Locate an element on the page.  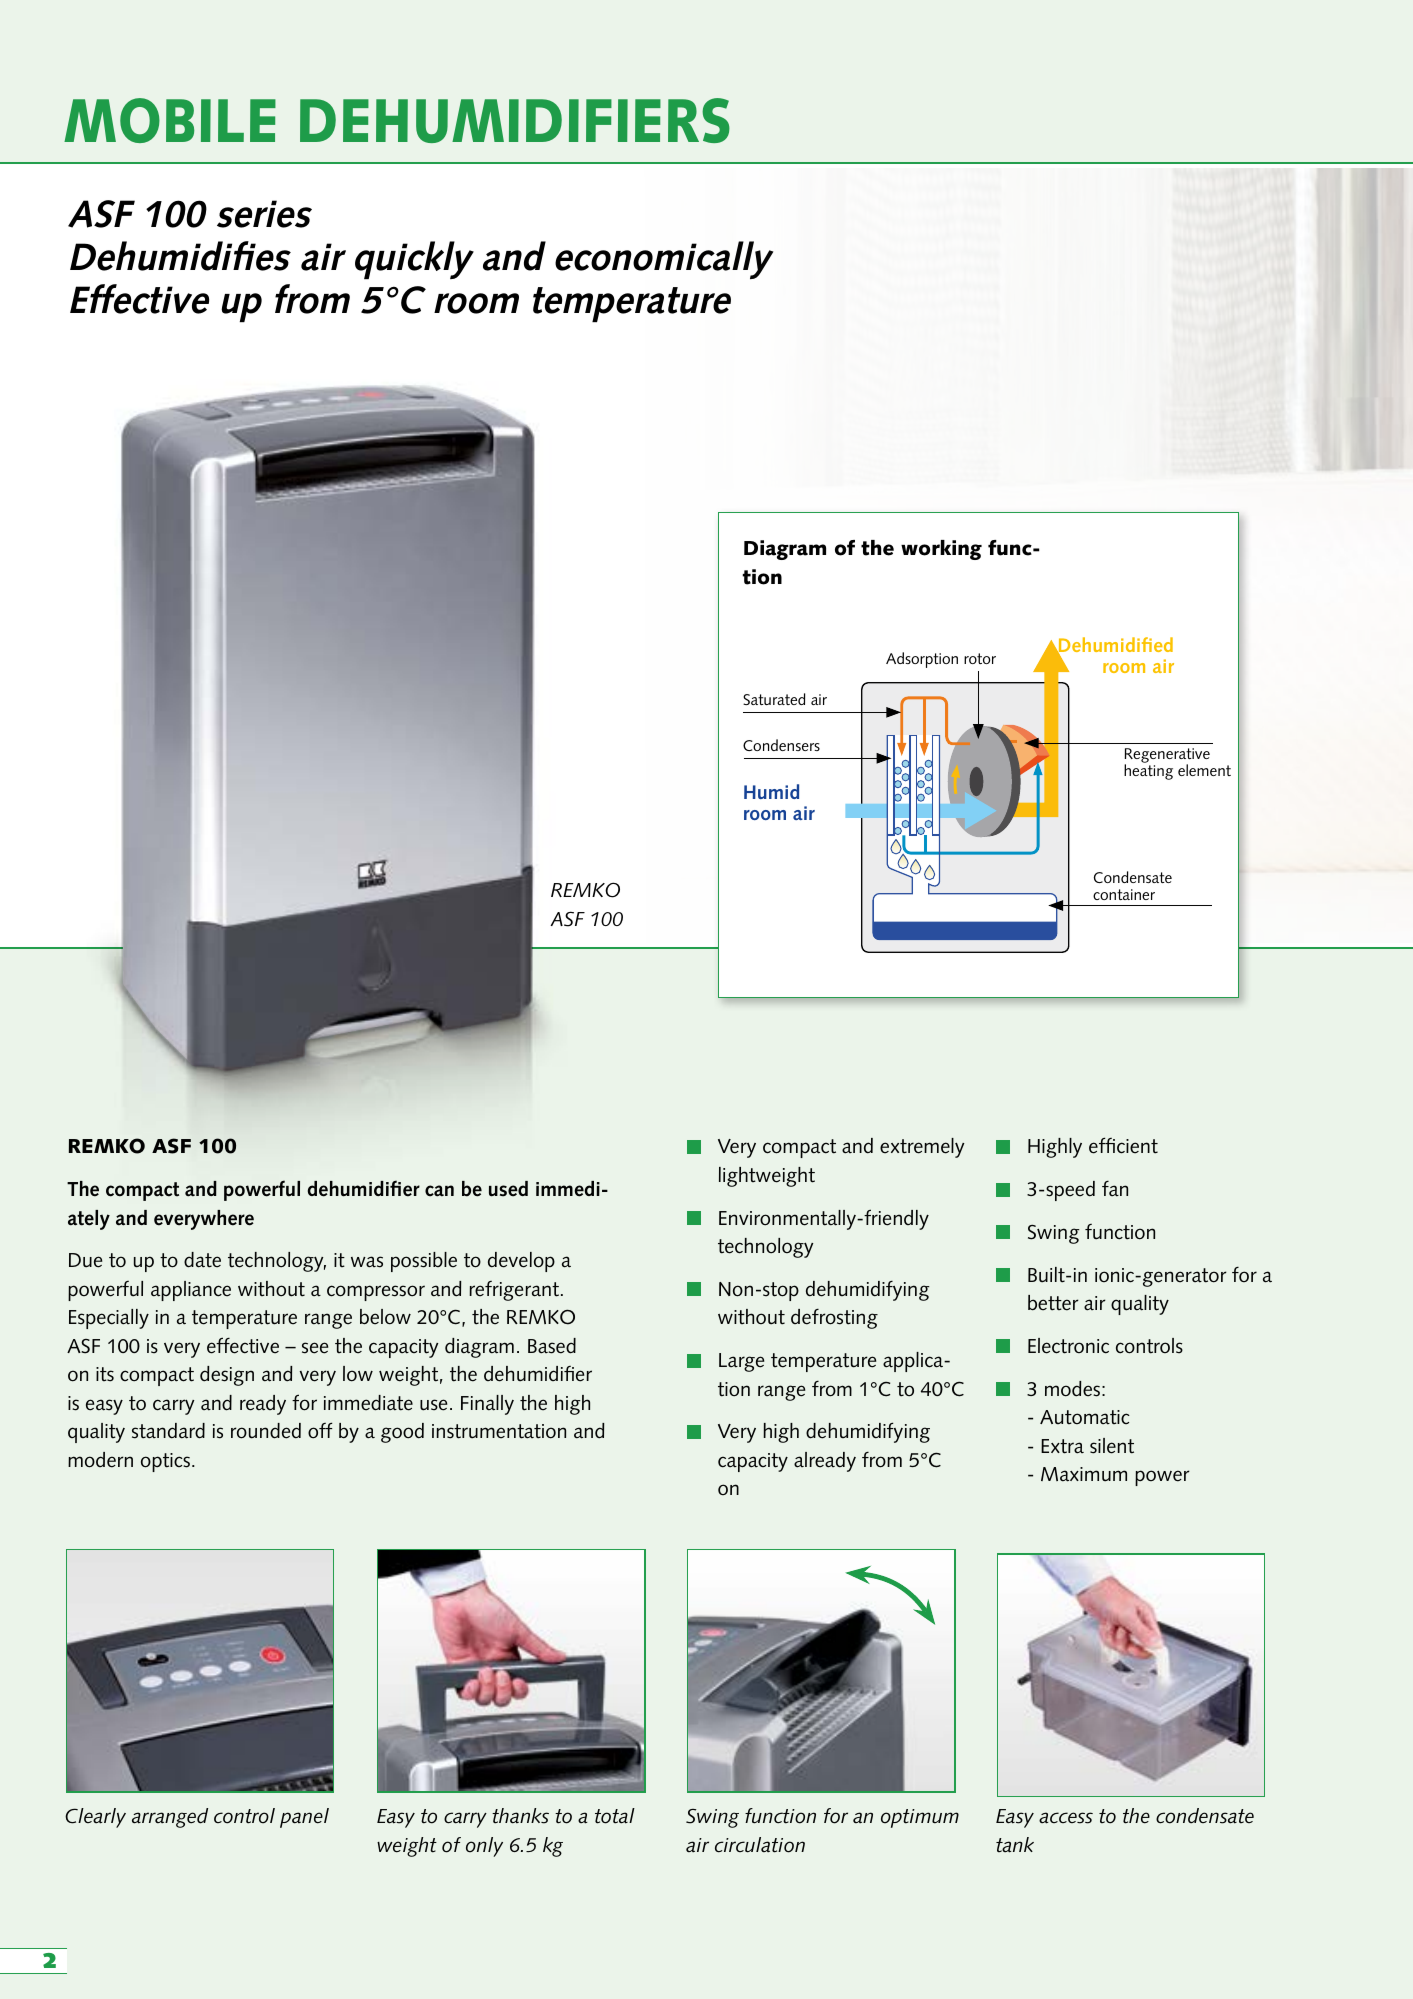
Regenerative is located at coordinates (1167, 756).
